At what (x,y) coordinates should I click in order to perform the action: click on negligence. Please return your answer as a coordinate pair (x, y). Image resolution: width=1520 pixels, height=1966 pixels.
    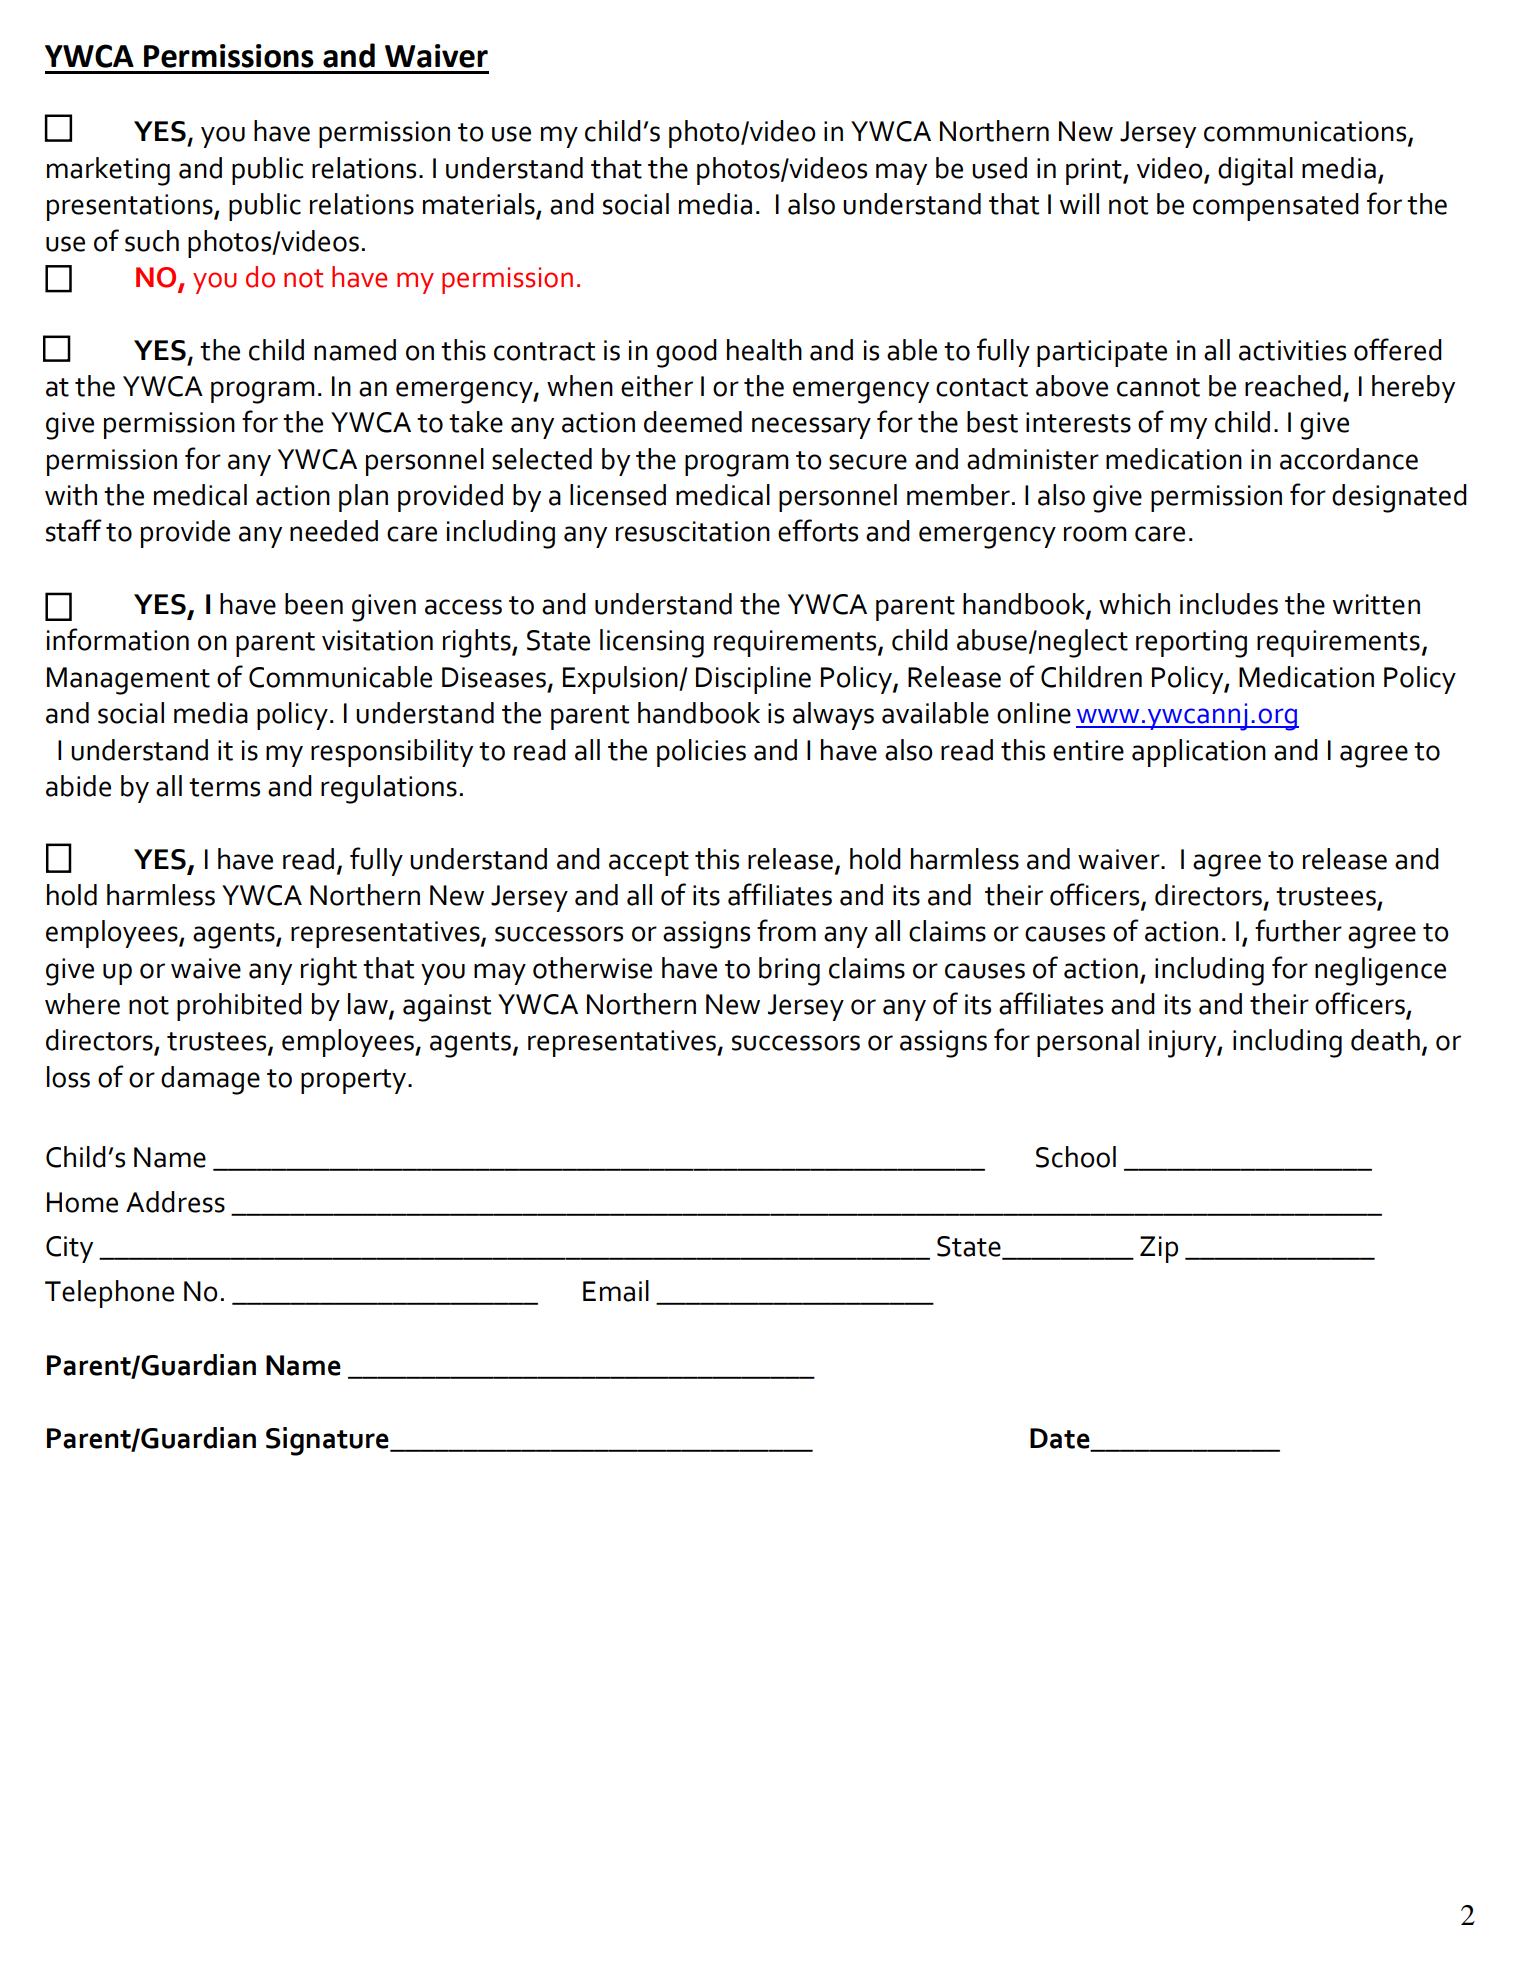
    Looking at the image, I should click on (1380, 971).
